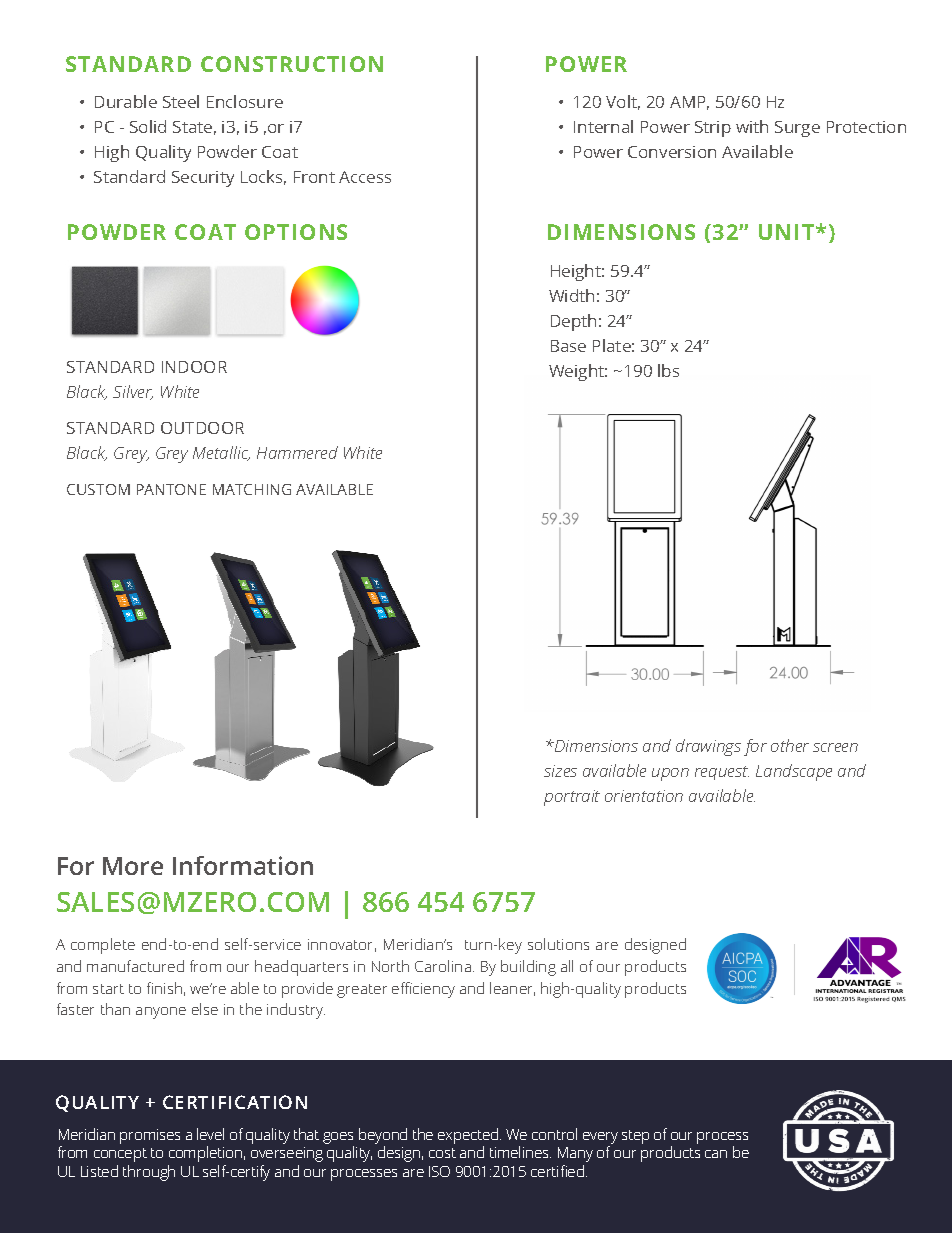 The image size is (952, 1233). Describe the element at coordinates (794, 772) in the screenshot. I see `Landscape` at that location.
